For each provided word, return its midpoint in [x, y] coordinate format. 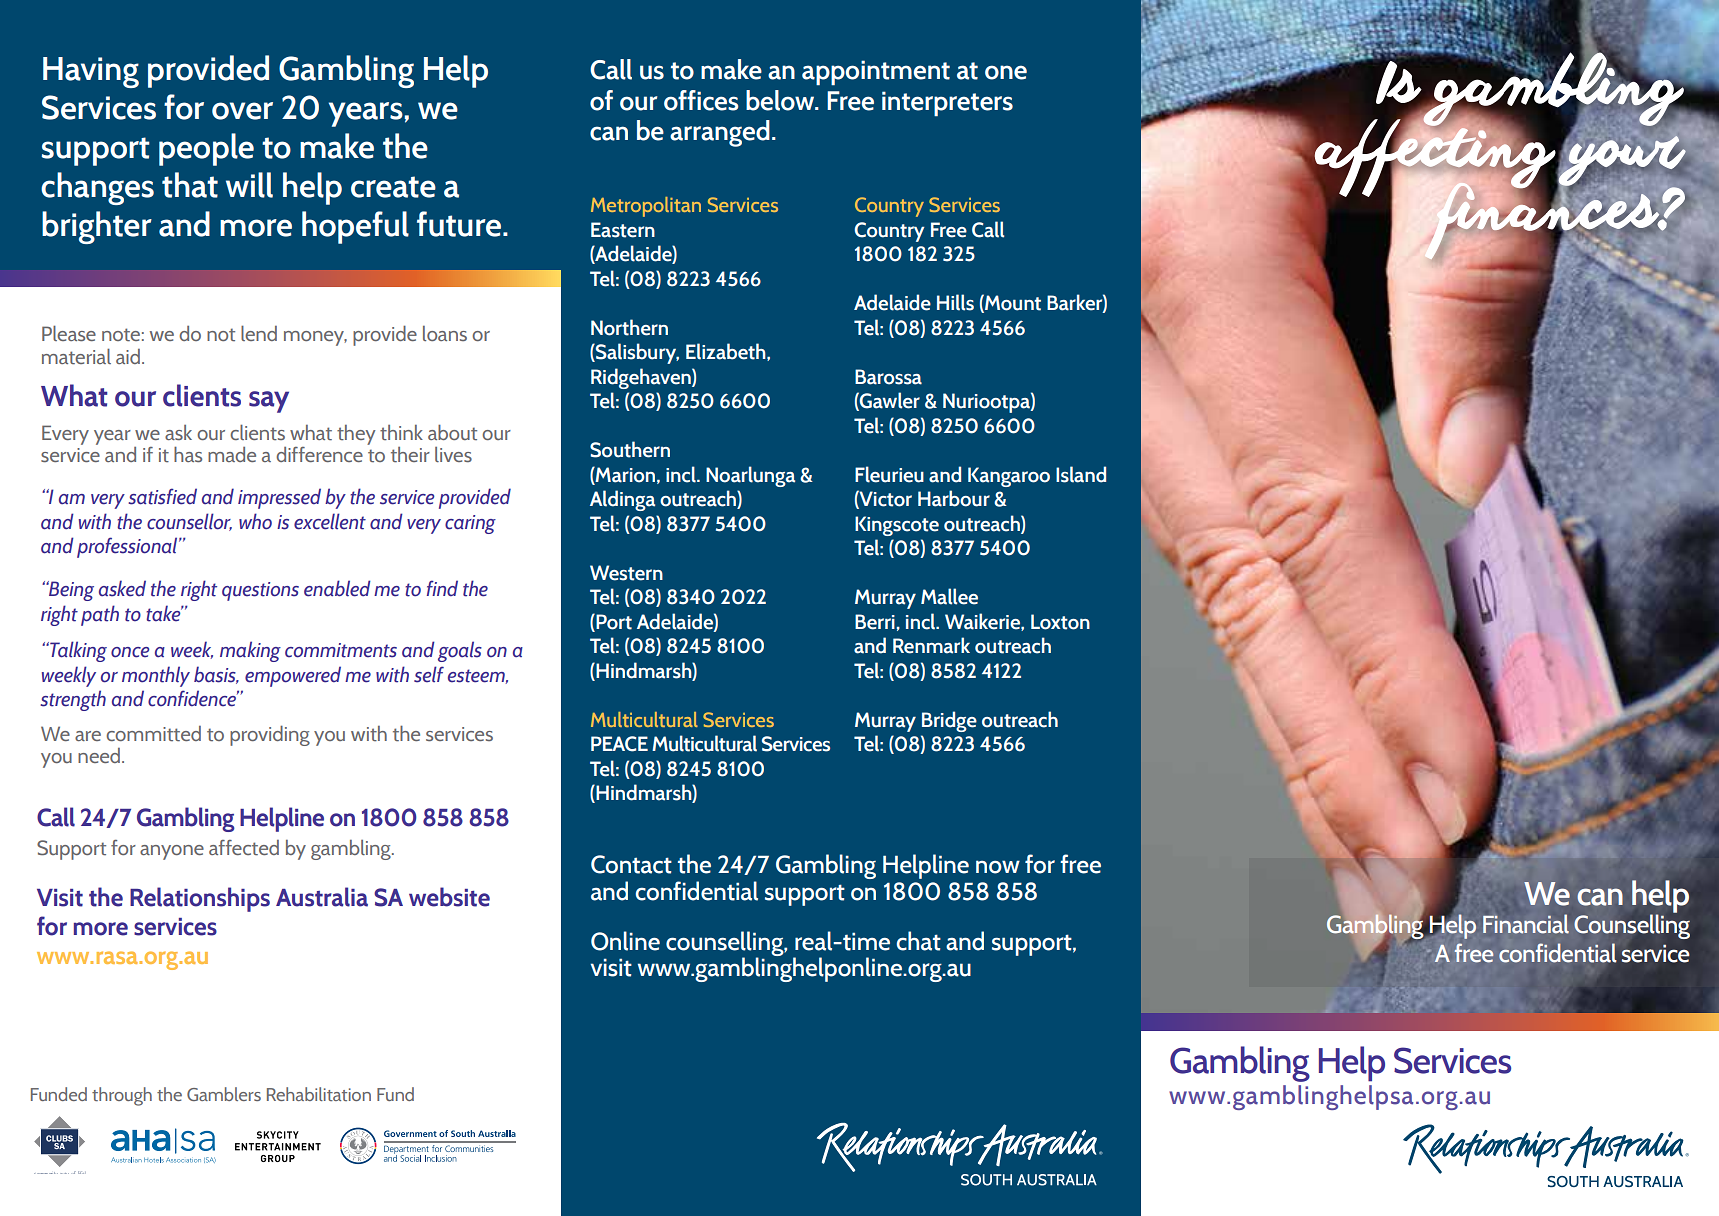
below [781, 100]
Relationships [200, 899]
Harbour [954, 498]
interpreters [947, 103]
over [242, 111]
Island [1081, 474]
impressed [279, 498]
